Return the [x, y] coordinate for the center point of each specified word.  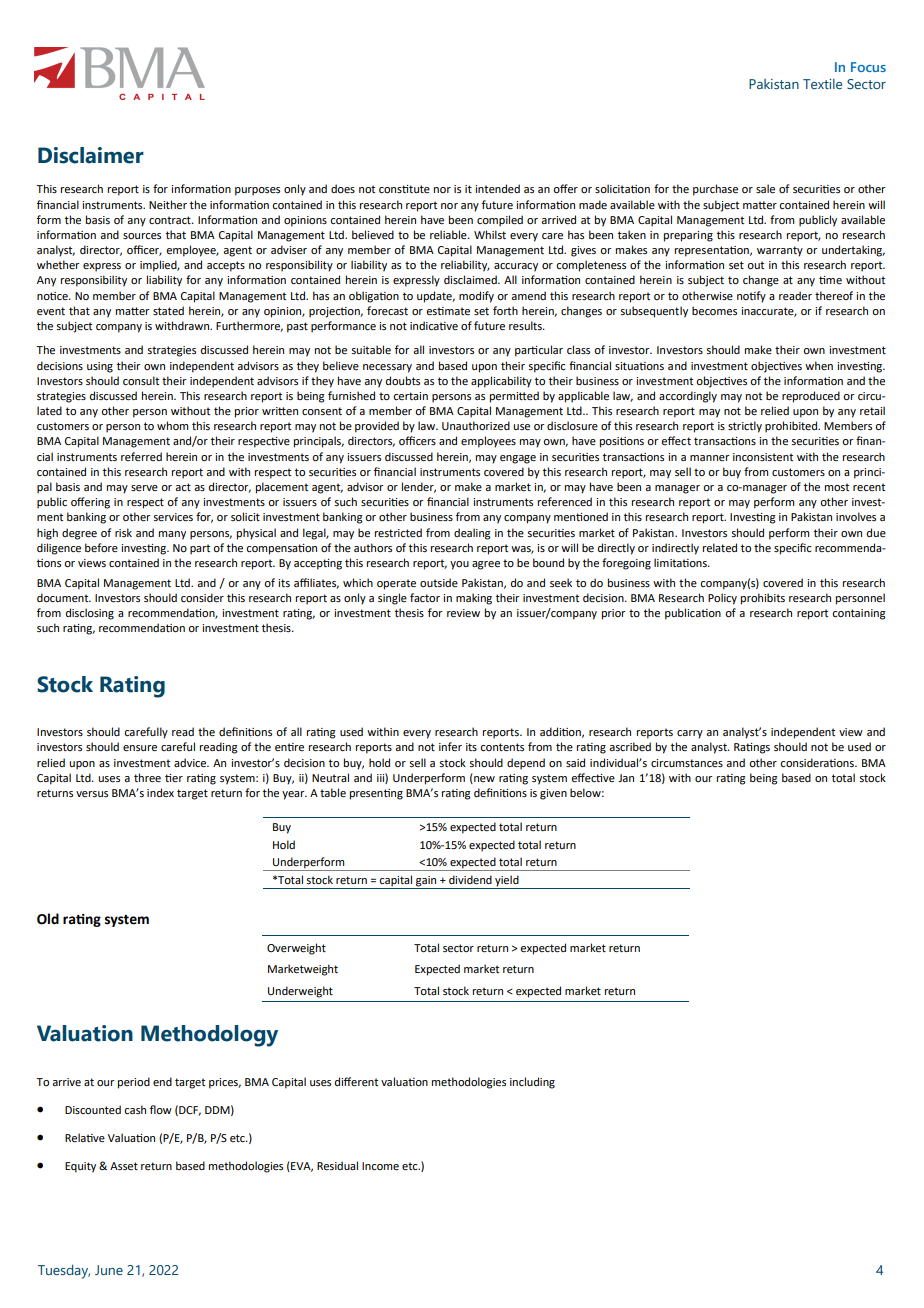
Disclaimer [91, 155]
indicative [434, 325]
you [459, 565]
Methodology [209, 1036]
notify [751, 297]
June [109, 1270]
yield [507, 882]
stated [168, 310]
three [147, 777]
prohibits [763, 599]
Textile [822, 84]
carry [690, 734]
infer [450, 746]
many [172, 535]
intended [497, 188]
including [532, 1083]
